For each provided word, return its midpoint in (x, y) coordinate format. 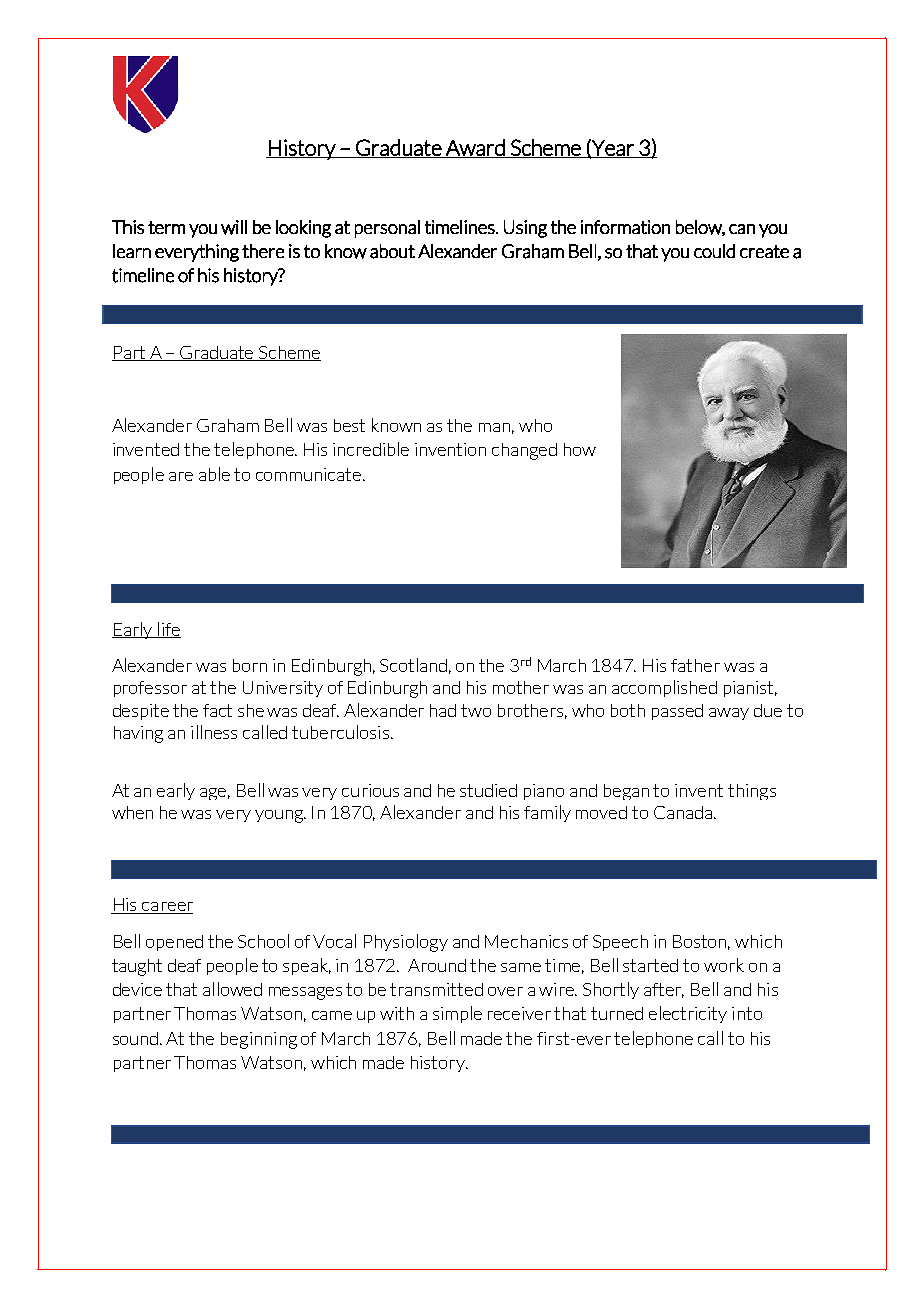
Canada (684, 812)
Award (475, 148)
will (234, 227)
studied (488, 790)
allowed (232, 989)
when (132, 812)
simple (457, 1014)
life (168, 630)
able (214, 474)
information (625, 227)
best (349, 425)
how (580, 449)
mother (521, 687)
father (695, 665)
